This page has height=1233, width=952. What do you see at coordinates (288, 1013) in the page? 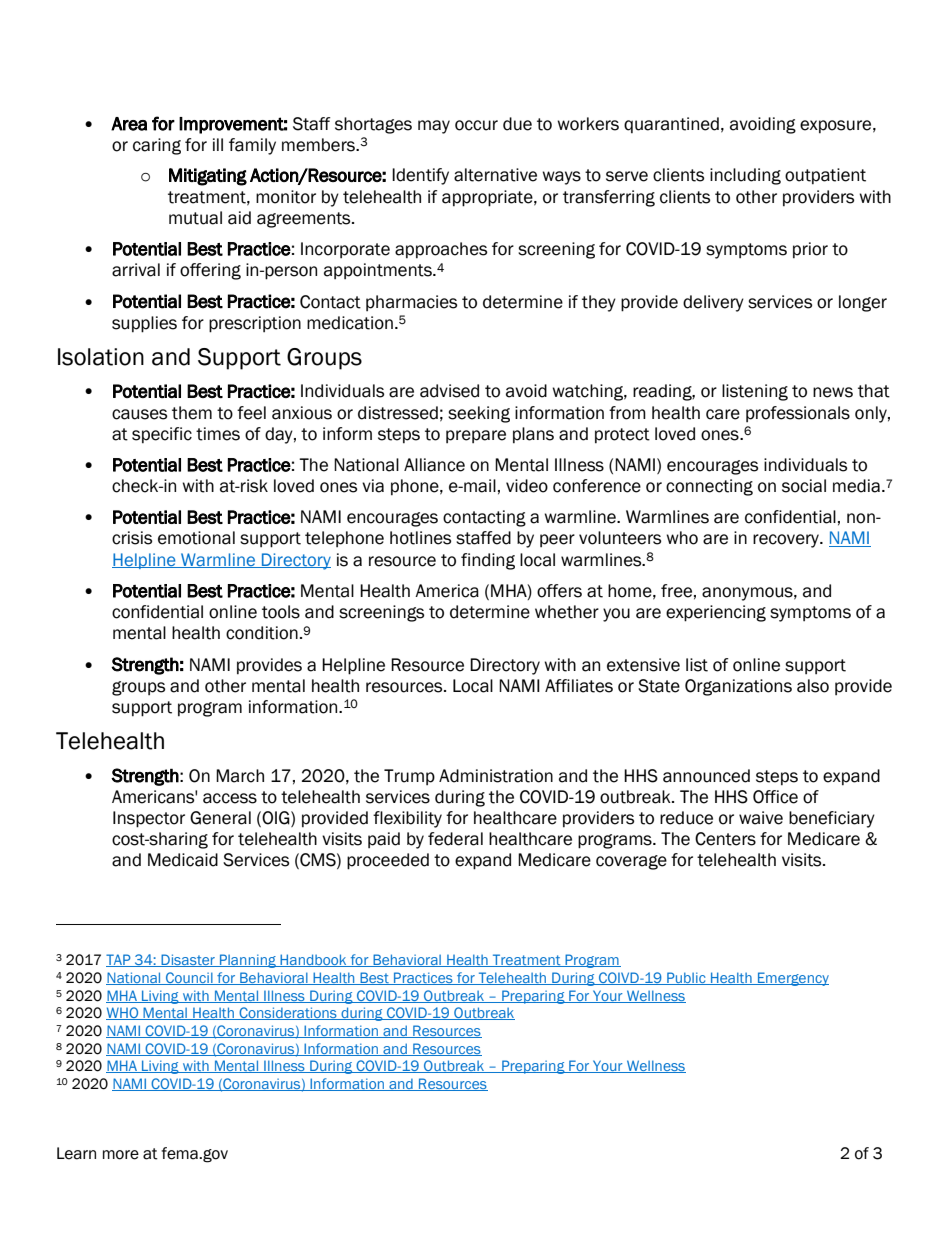
I see `Considerations` at bounding box center [288, 1013].
